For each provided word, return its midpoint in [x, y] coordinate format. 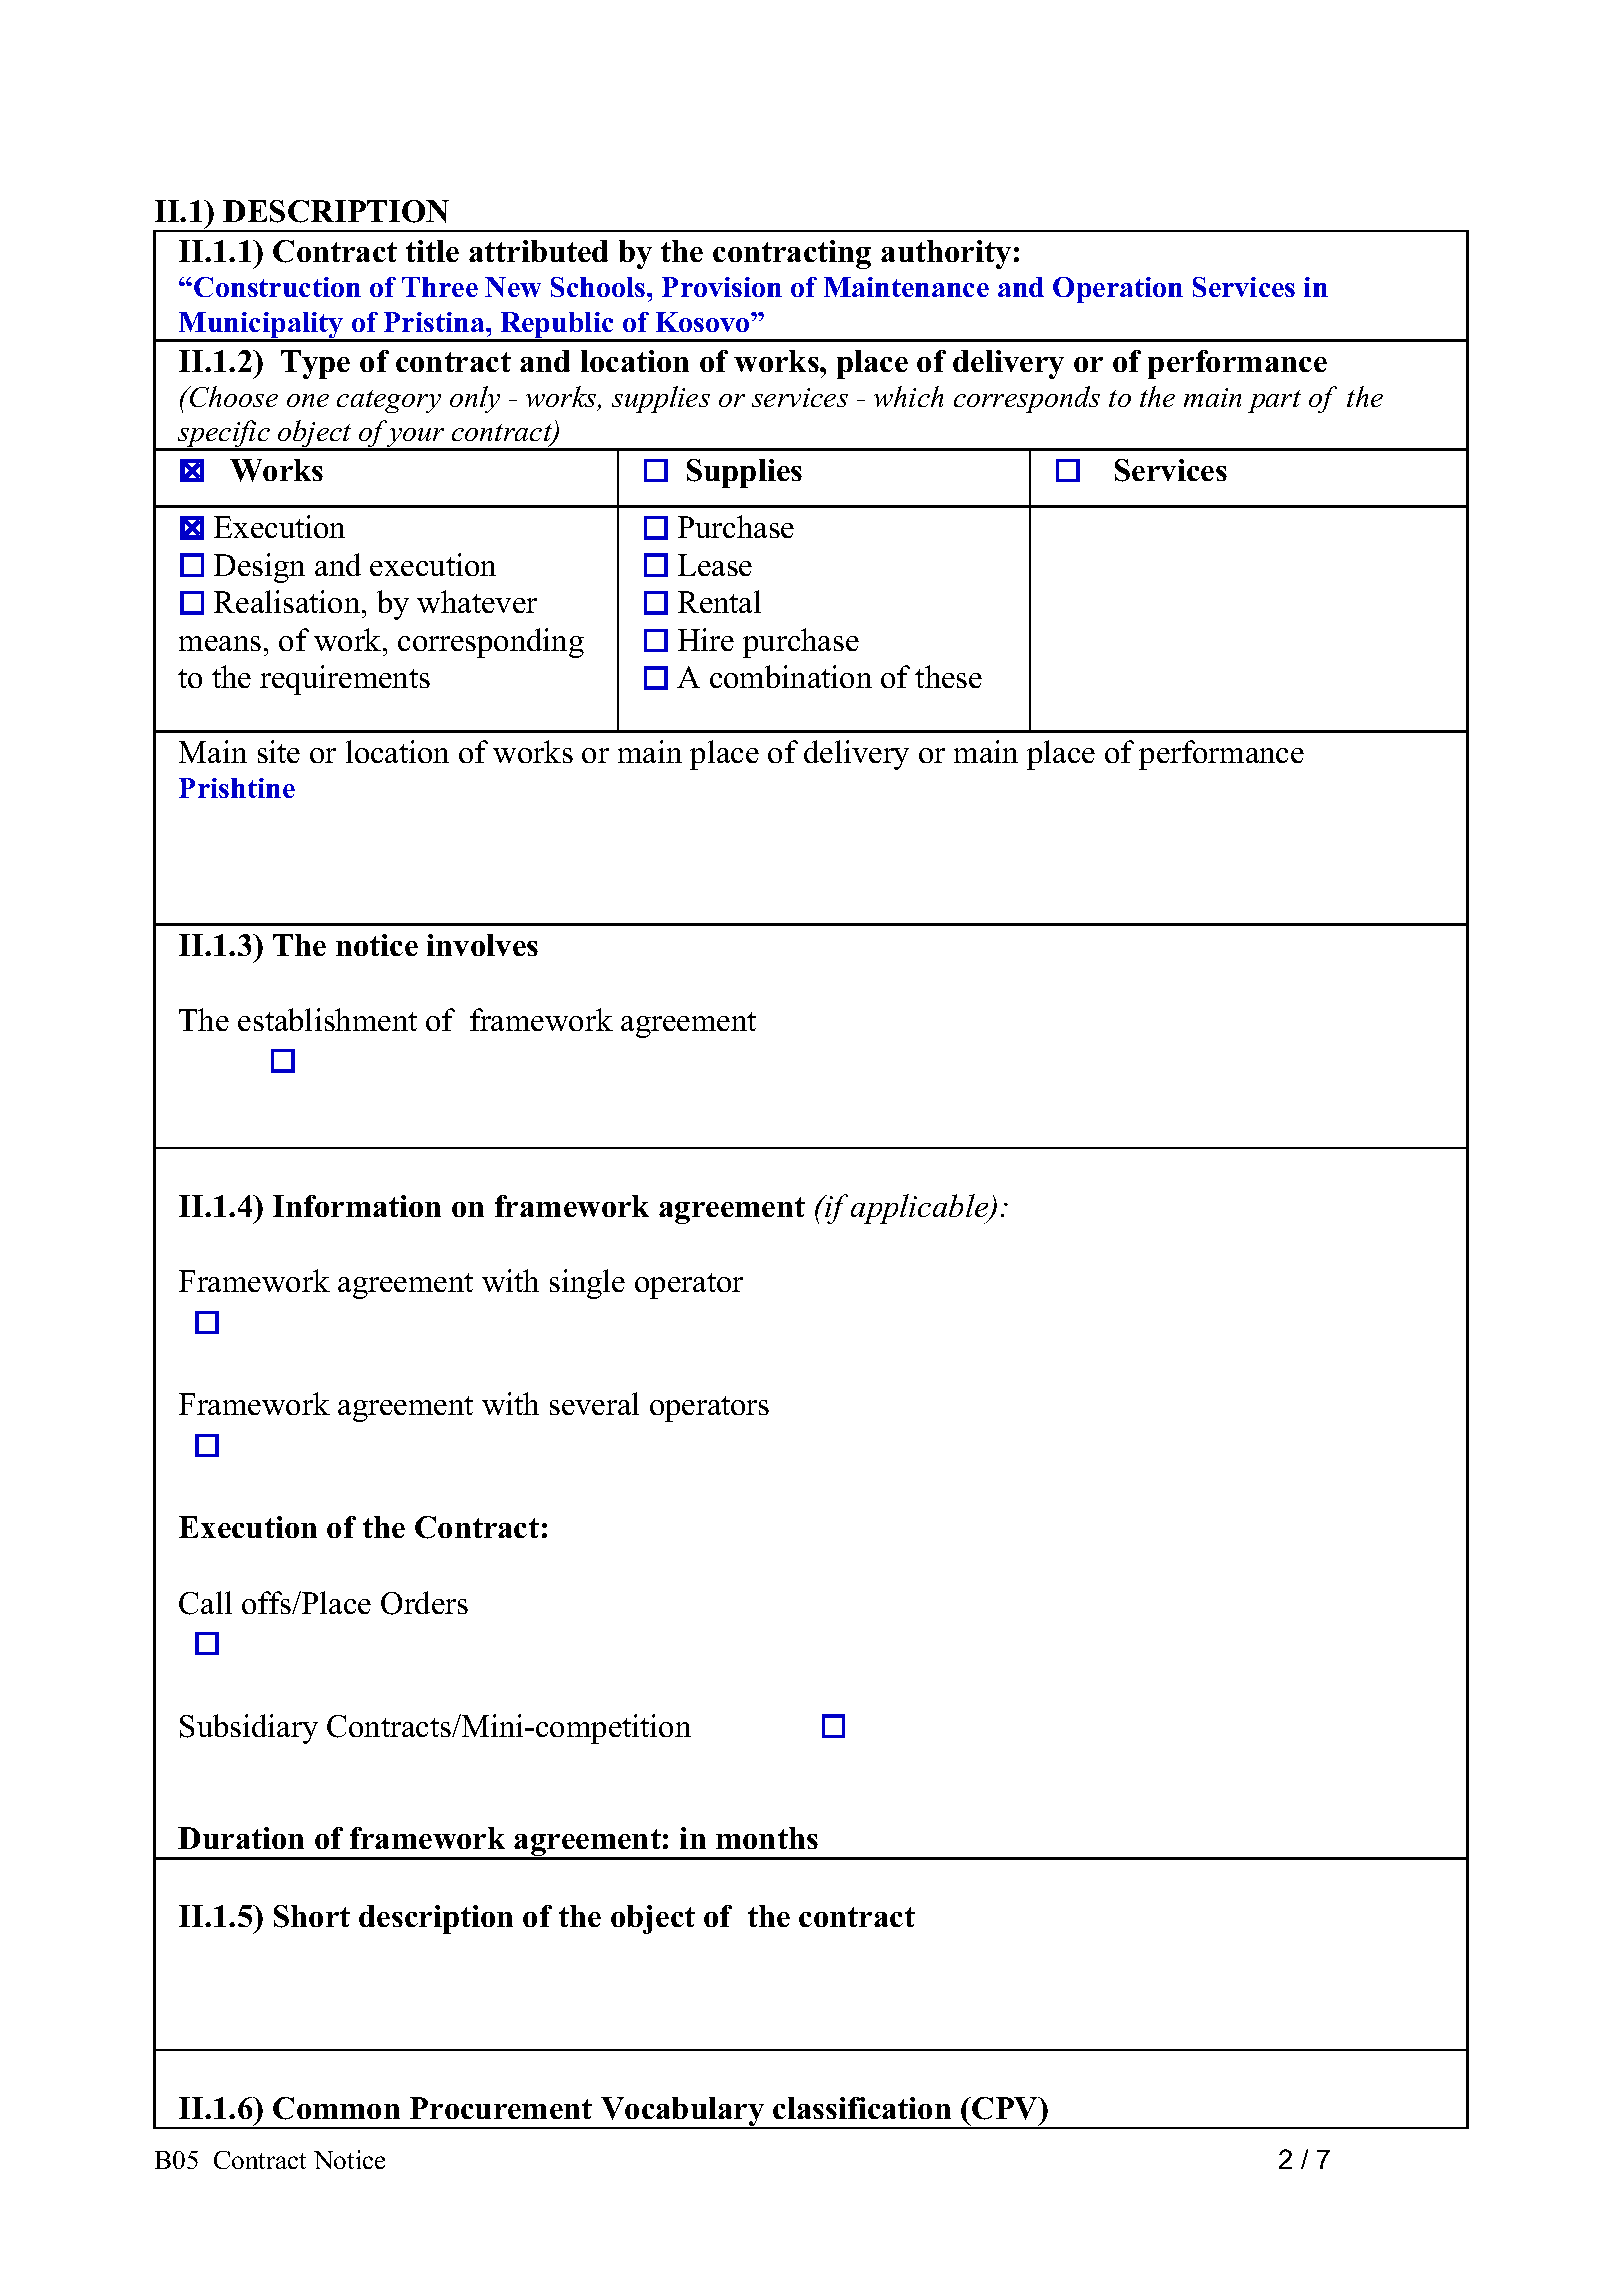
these [948, 676]
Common [336, 2108]
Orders [424, 1603]
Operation [1118, 290]
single [587, 1284]
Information [357, 1206]
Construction [277, 287]
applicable [921, 1209]
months [767, 1838]
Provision [722, 287]
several [594, 1403]
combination [791, 676]
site [279, 751]
